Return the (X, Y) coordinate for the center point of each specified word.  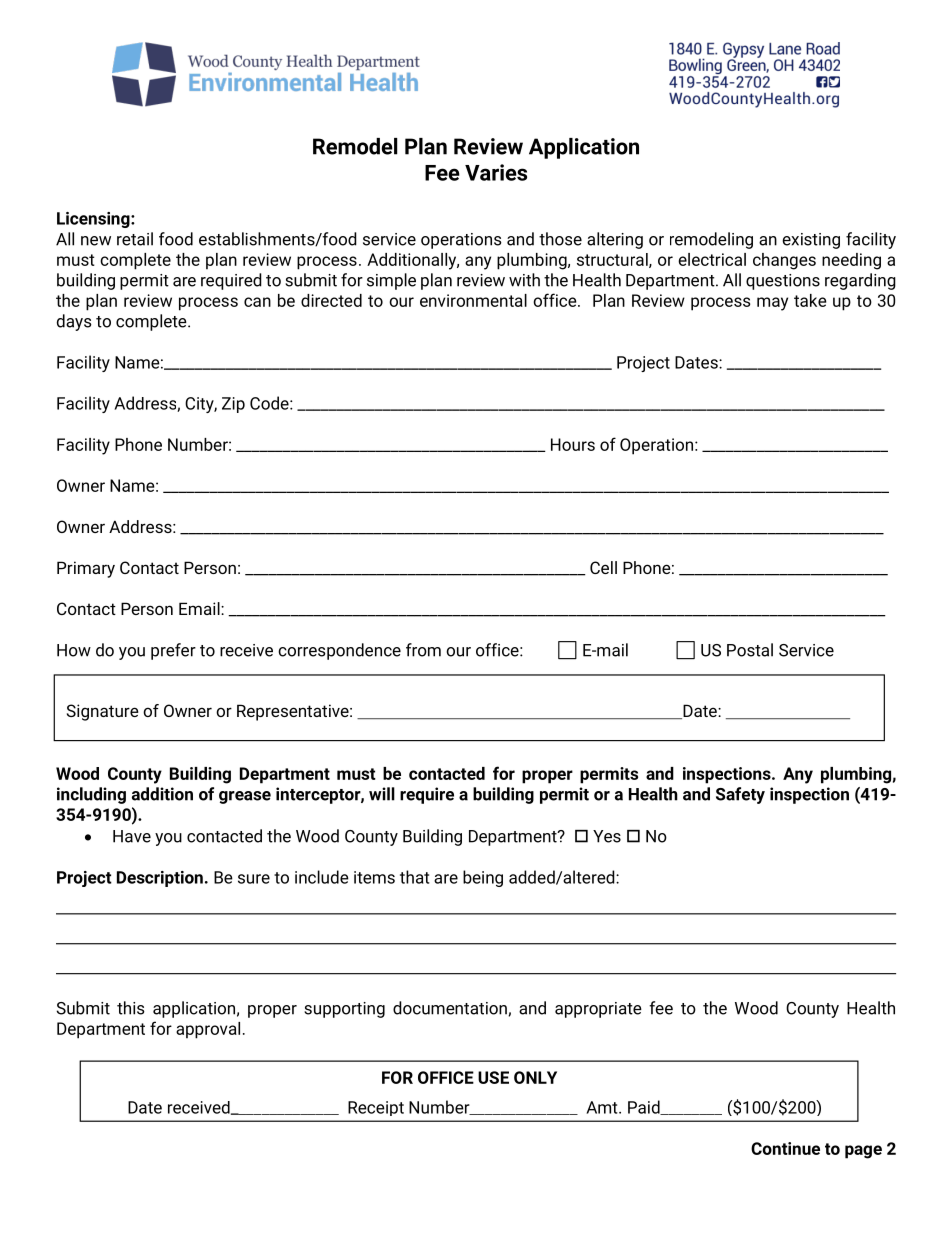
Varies (496, 172)
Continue (785, 1148)
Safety (740, 795)
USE (493, 1077)
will (382, 794)
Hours (573, 444)
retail (135, 239)
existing (811, 241)
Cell (603, 567)
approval (208, 1030)
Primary (86, 569)
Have (132, 836)
